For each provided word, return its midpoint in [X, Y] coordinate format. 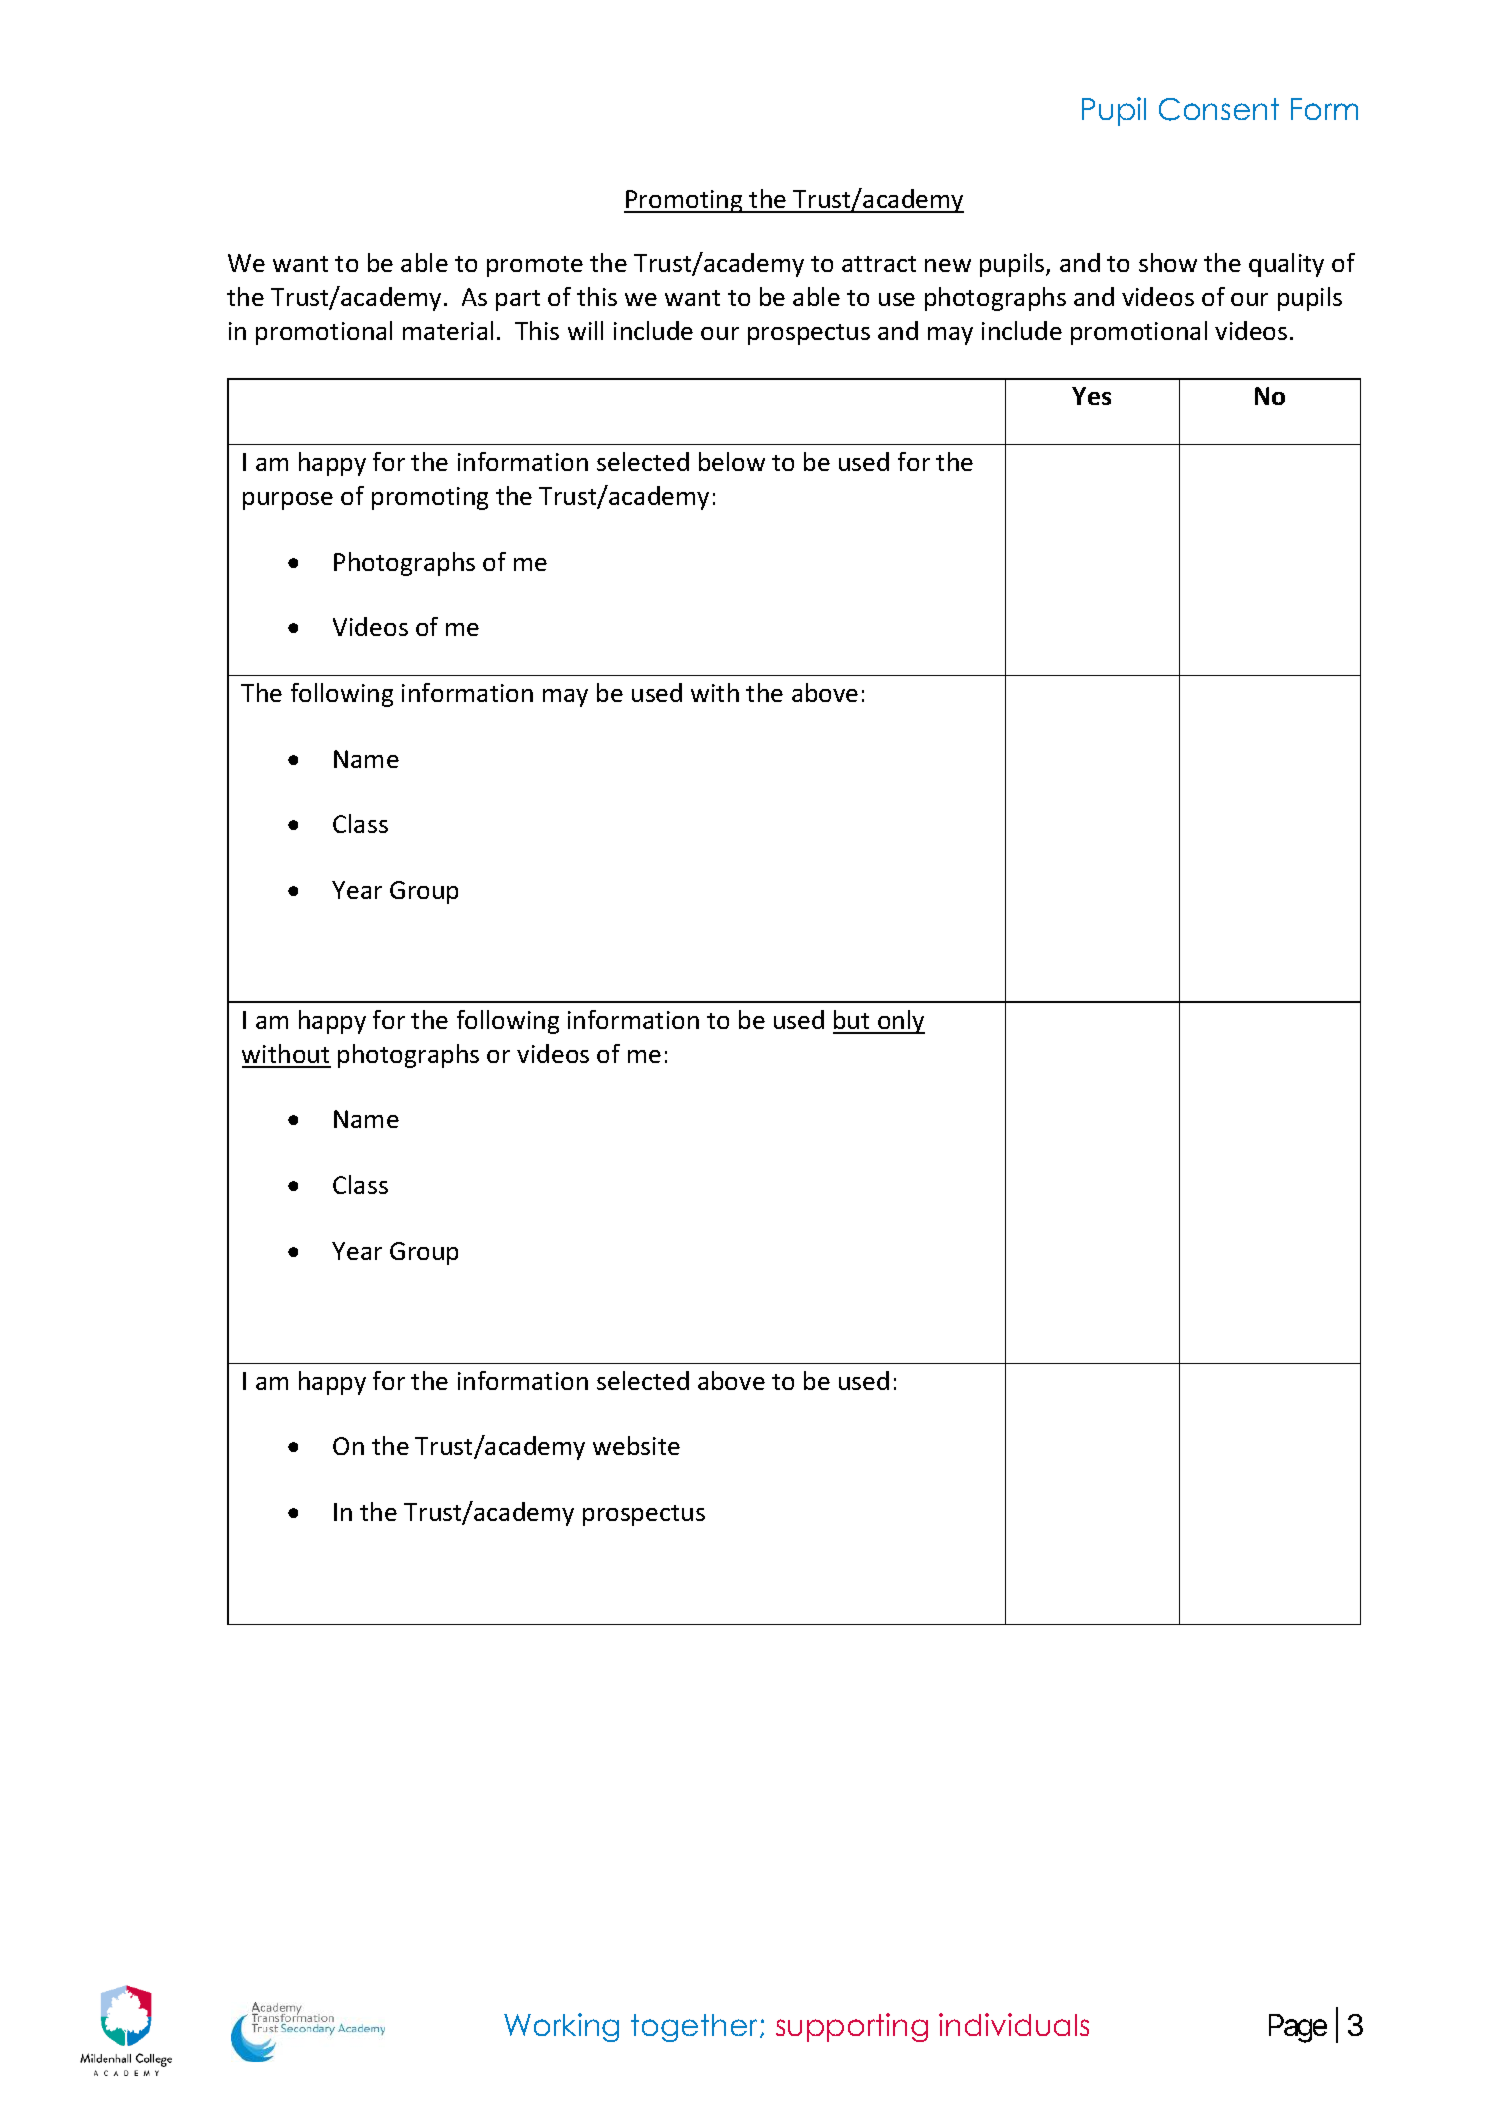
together [696, 2028]
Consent [1219, 109]
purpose [288, 501]
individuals [1014, 2024]
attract [879, 264]
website [636, 1445]
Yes [1091, 396]
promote [535, 266]
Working [561, 2027]
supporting [852, 2027]
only [900, 1022]
